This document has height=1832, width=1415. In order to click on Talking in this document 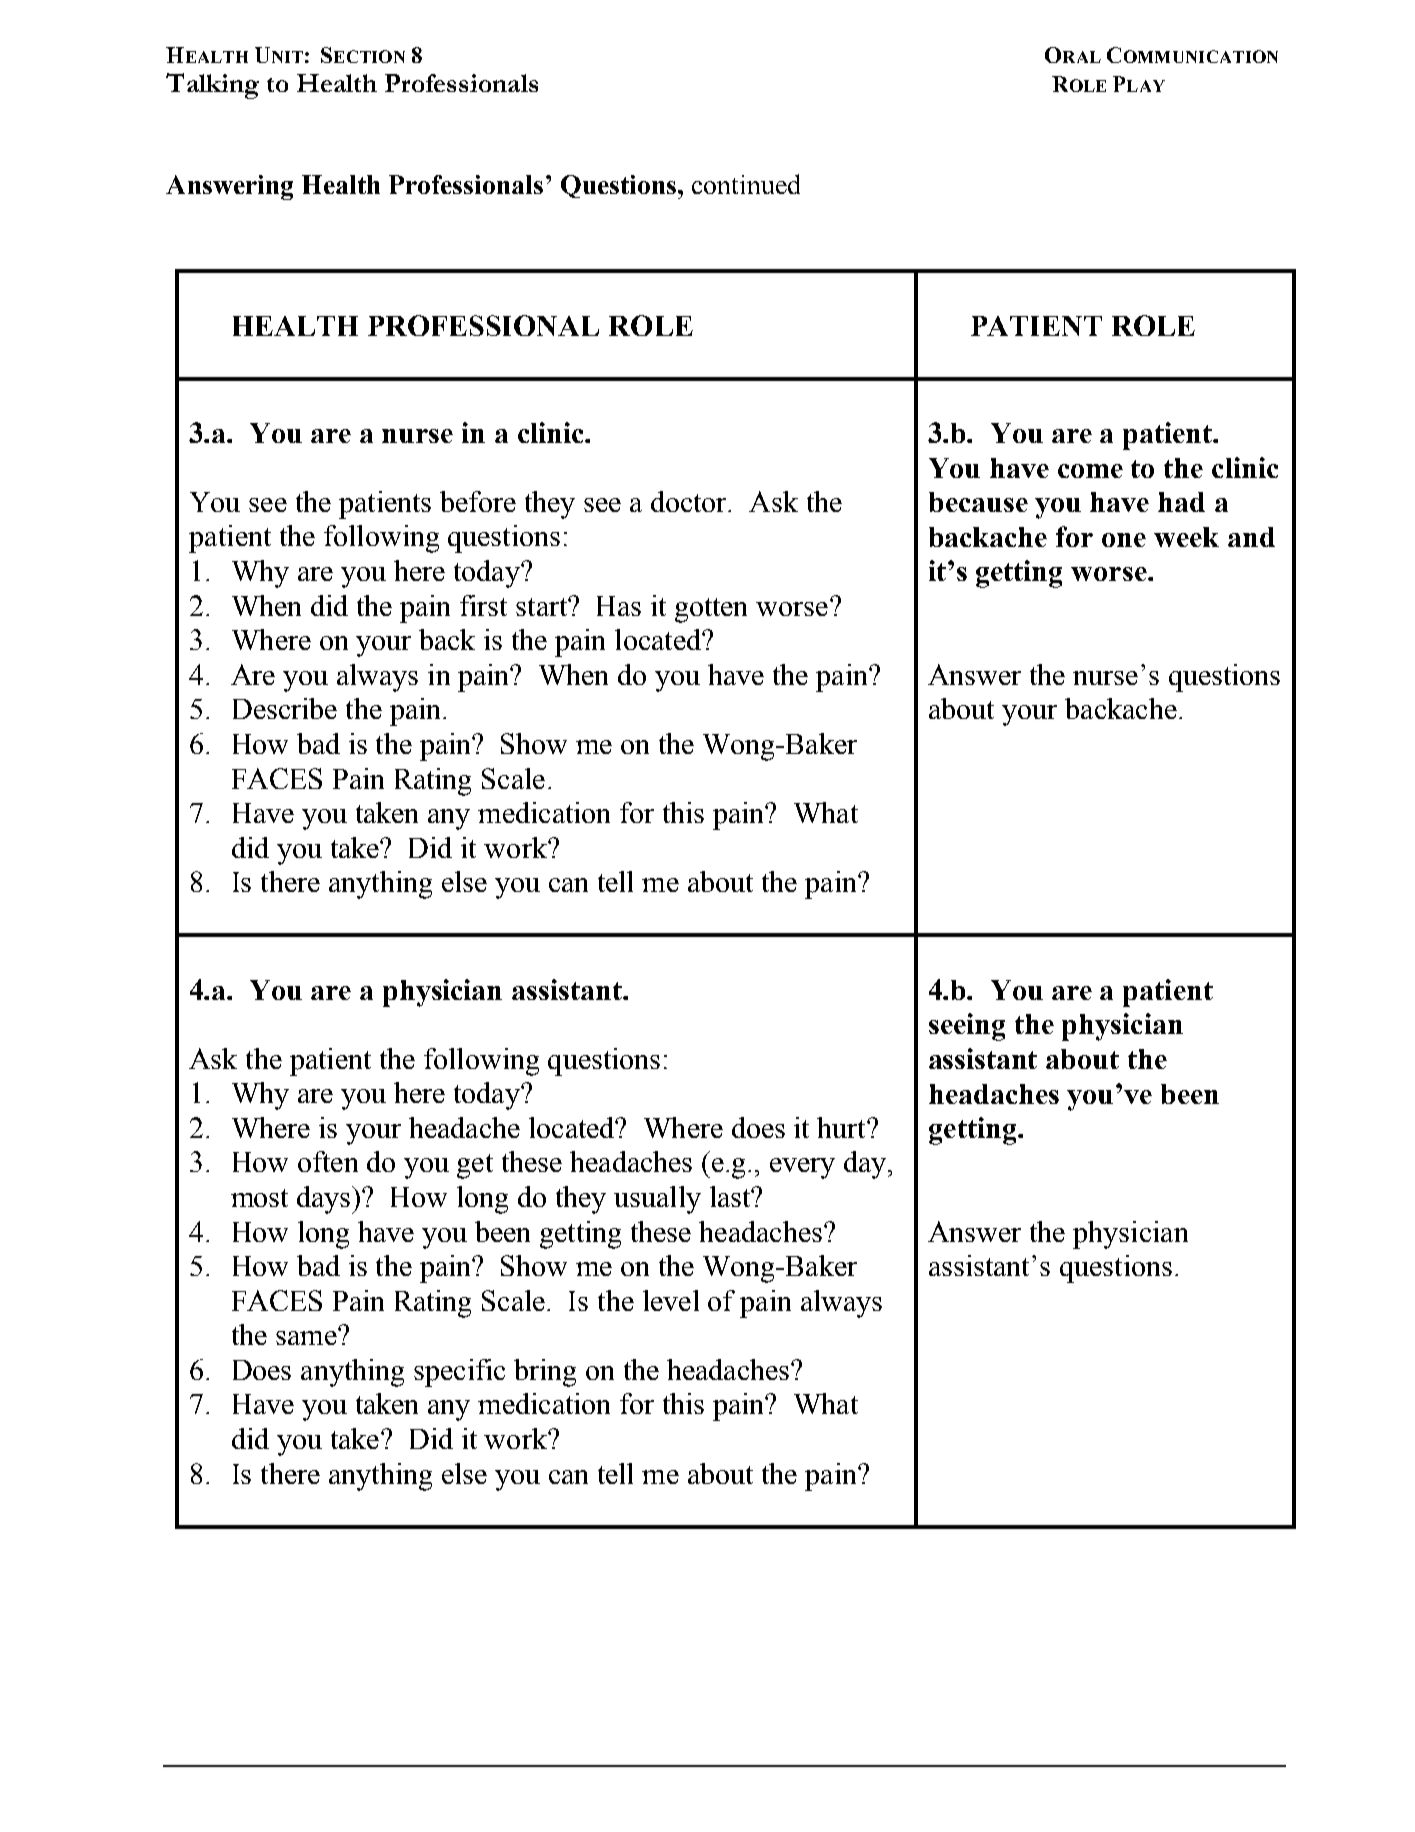, I will do `click(212, 86)`.
